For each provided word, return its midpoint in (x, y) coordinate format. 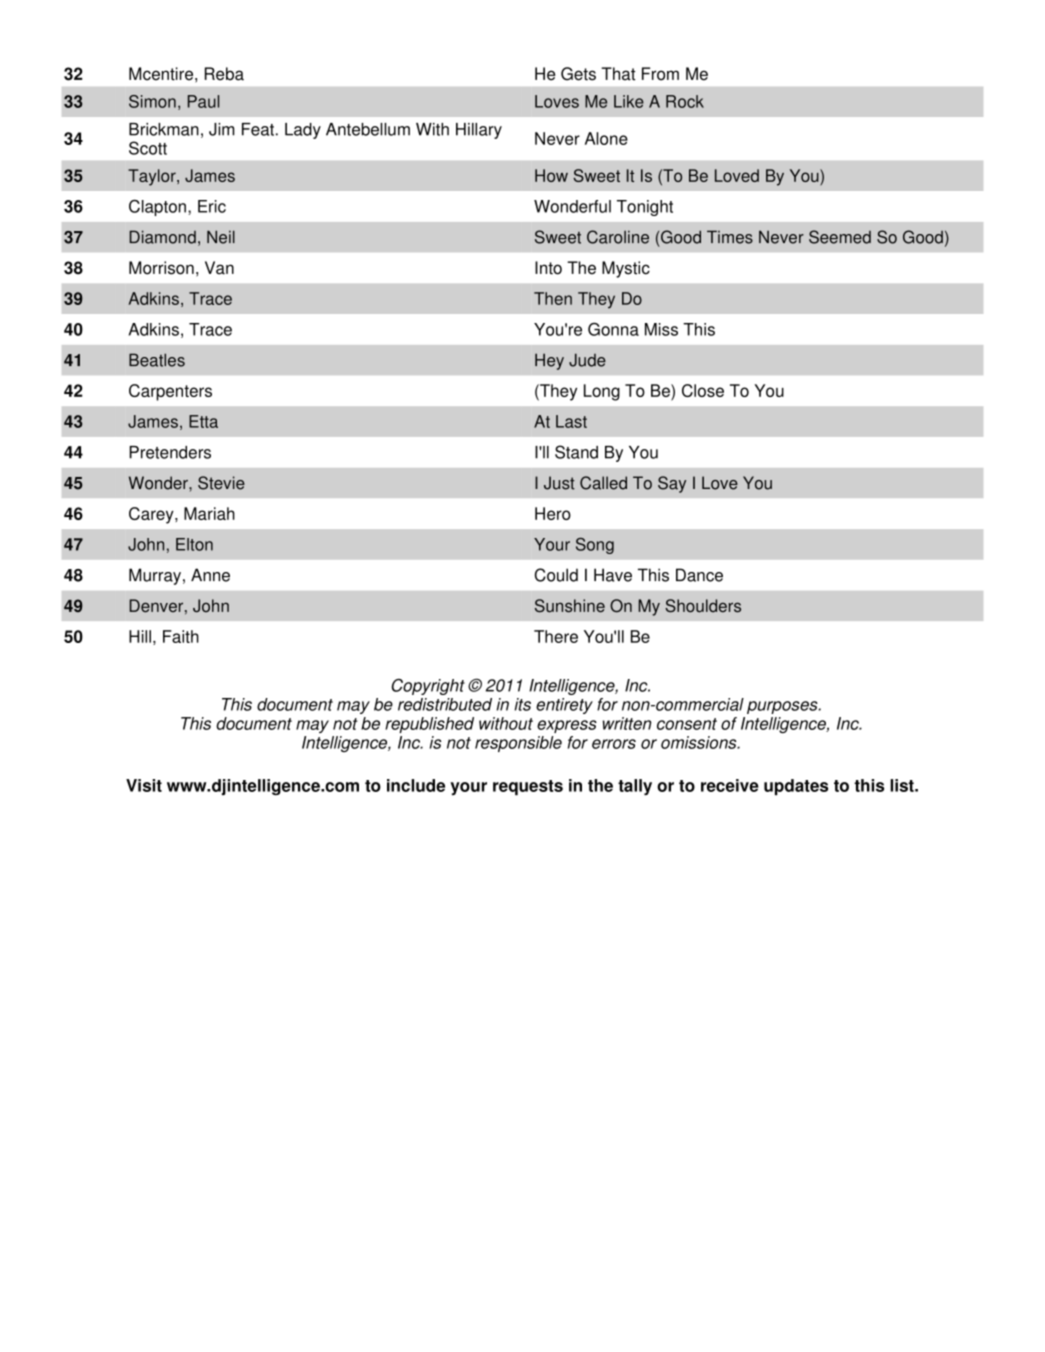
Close (703, 390)
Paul (203, 101)
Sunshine (570, 606)
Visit (144, 785)
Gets (578, 74)
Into (548, 268)
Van (219, 268)
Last (571, 421)
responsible (518, 744)
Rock (685, 101)
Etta (203, 421)
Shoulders (703, 606)
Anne (210, 575)
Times (730, 237)
